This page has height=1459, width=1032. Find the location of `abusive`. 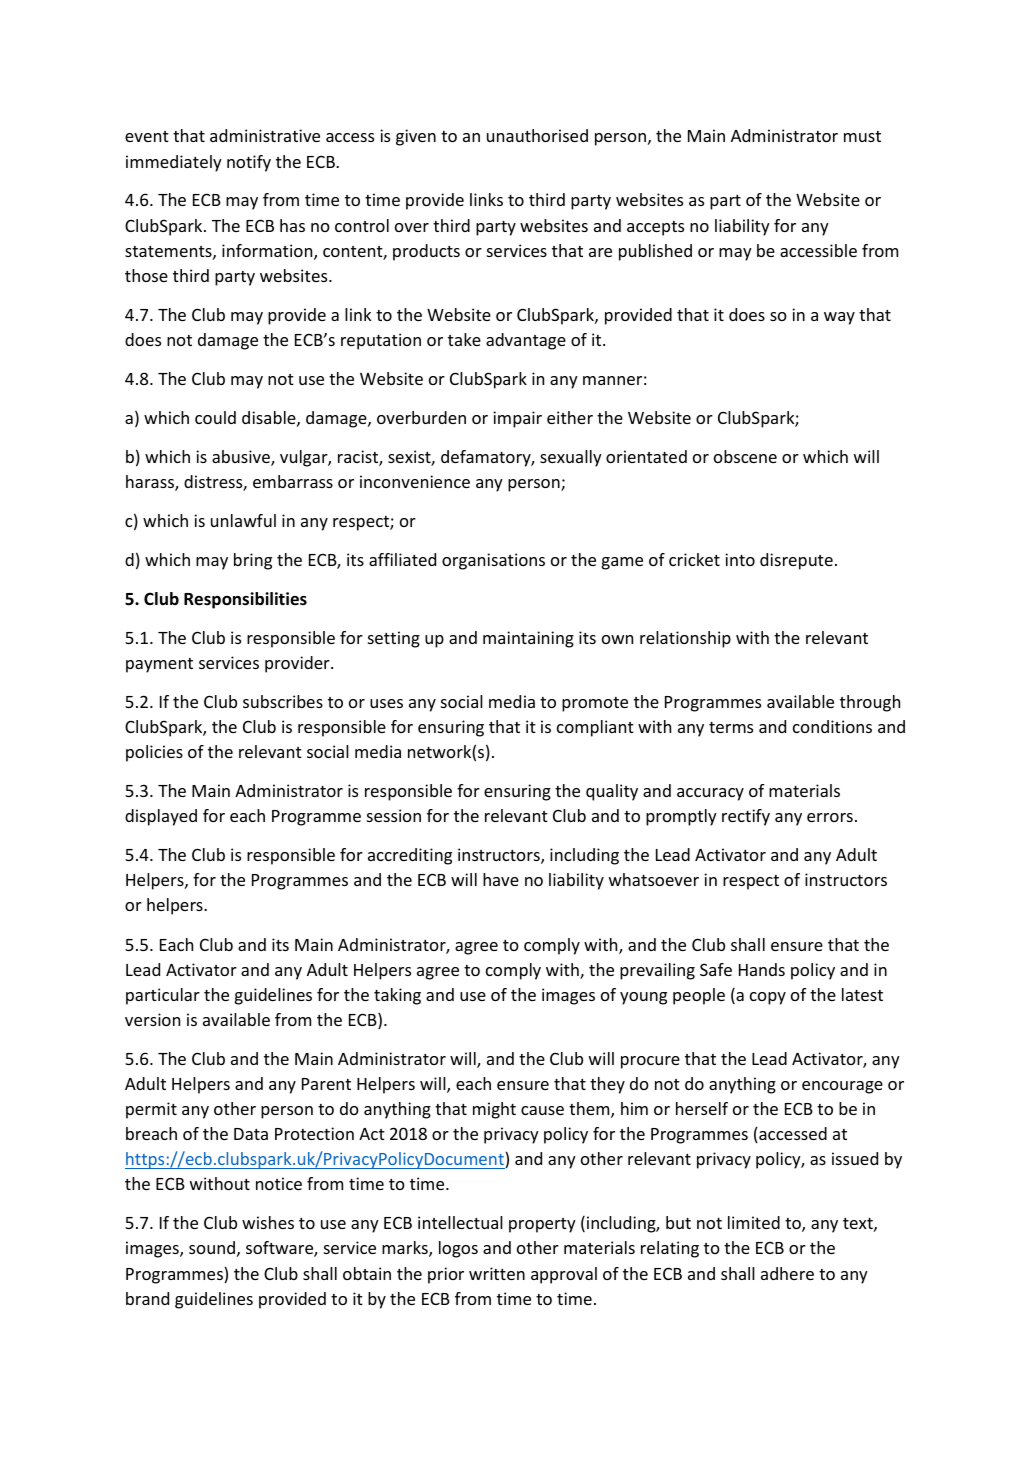

abusive is located at coordinates (242, 458).
